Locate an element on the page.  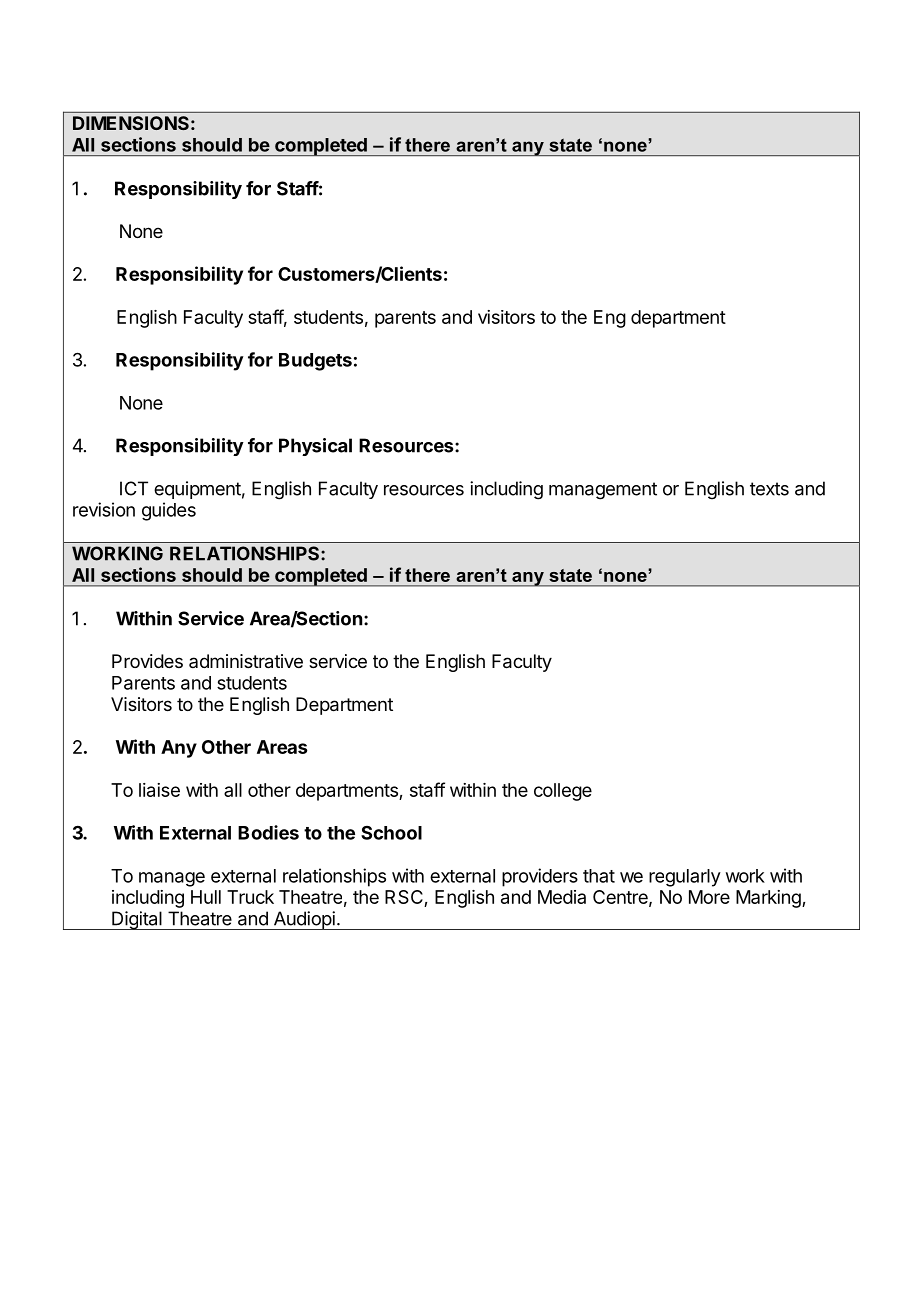
ICT is located at coordinates (134, 488).
